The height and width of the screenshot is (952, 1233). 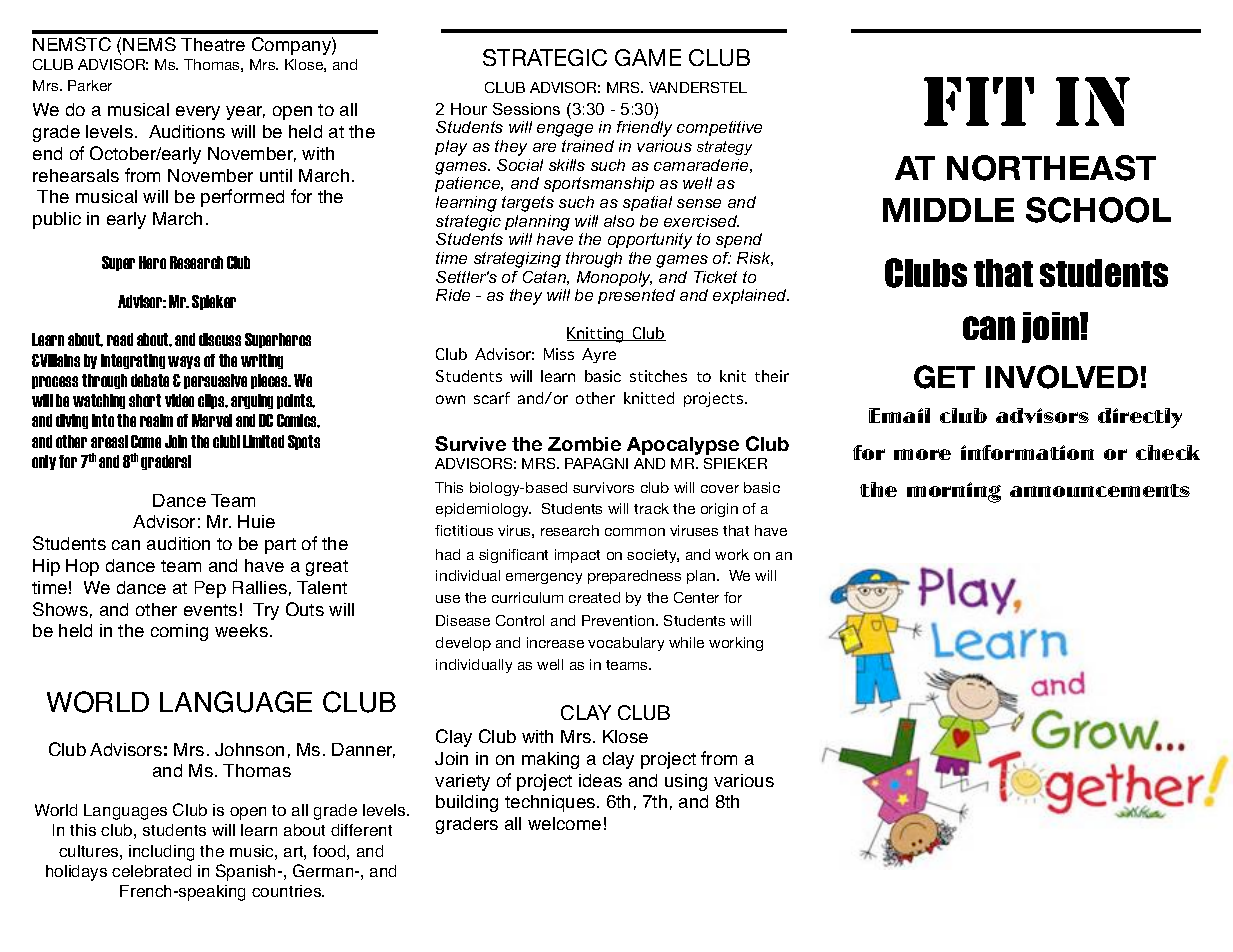 What do you see at coordinates (603, 487) in the screenshot?
I see `survivors` at bounding box center [603, 487].
